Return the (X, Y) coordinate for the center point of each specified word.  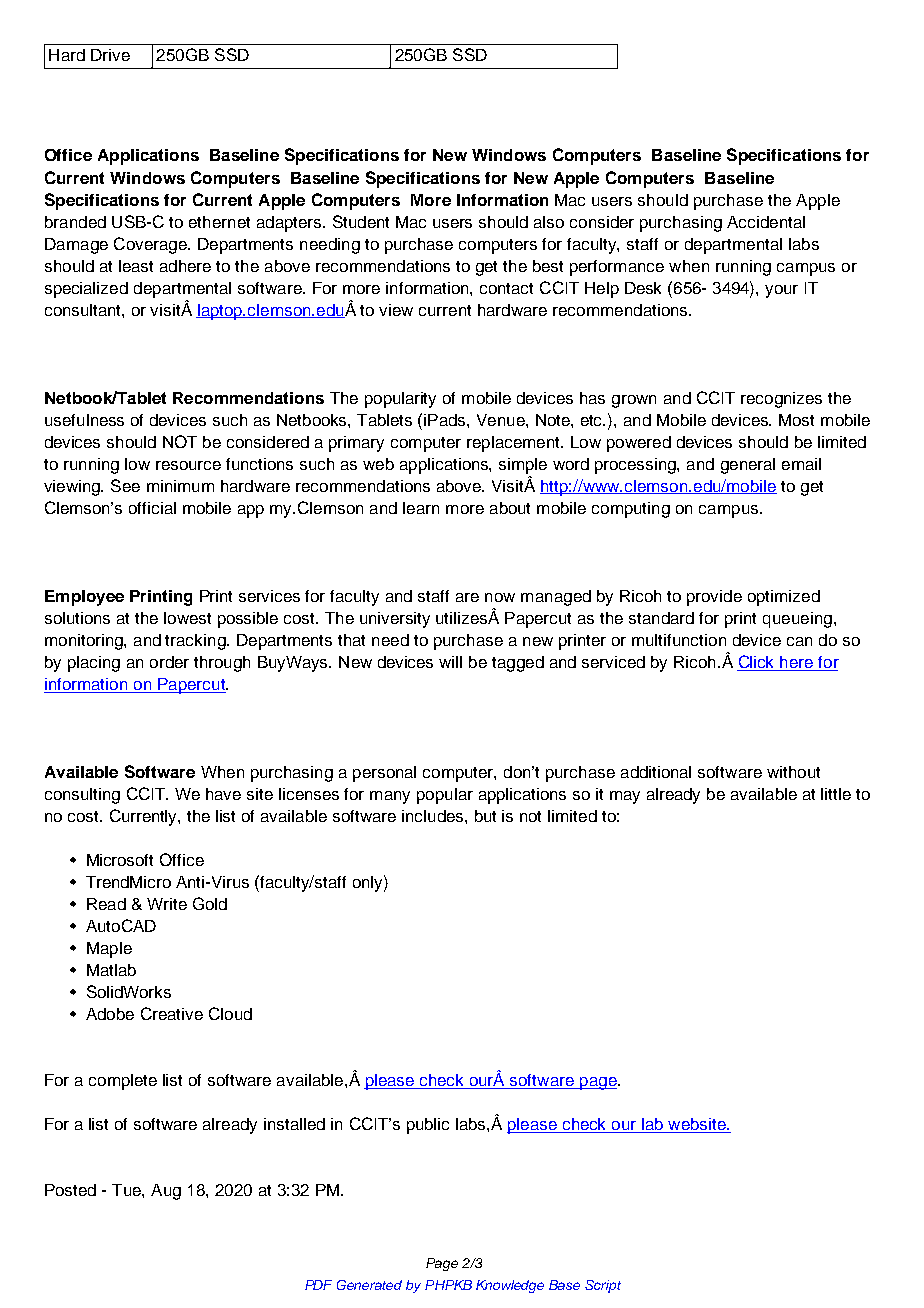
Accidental (766, 222)
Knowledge (510, 1286)
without (793, 772)
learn (421, 508)
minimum (180, 486)
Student (361, 221)
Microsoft (120, 860)
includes (434, 816)
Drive (110, 55)
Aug (166, 1192)
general (748, 466)
